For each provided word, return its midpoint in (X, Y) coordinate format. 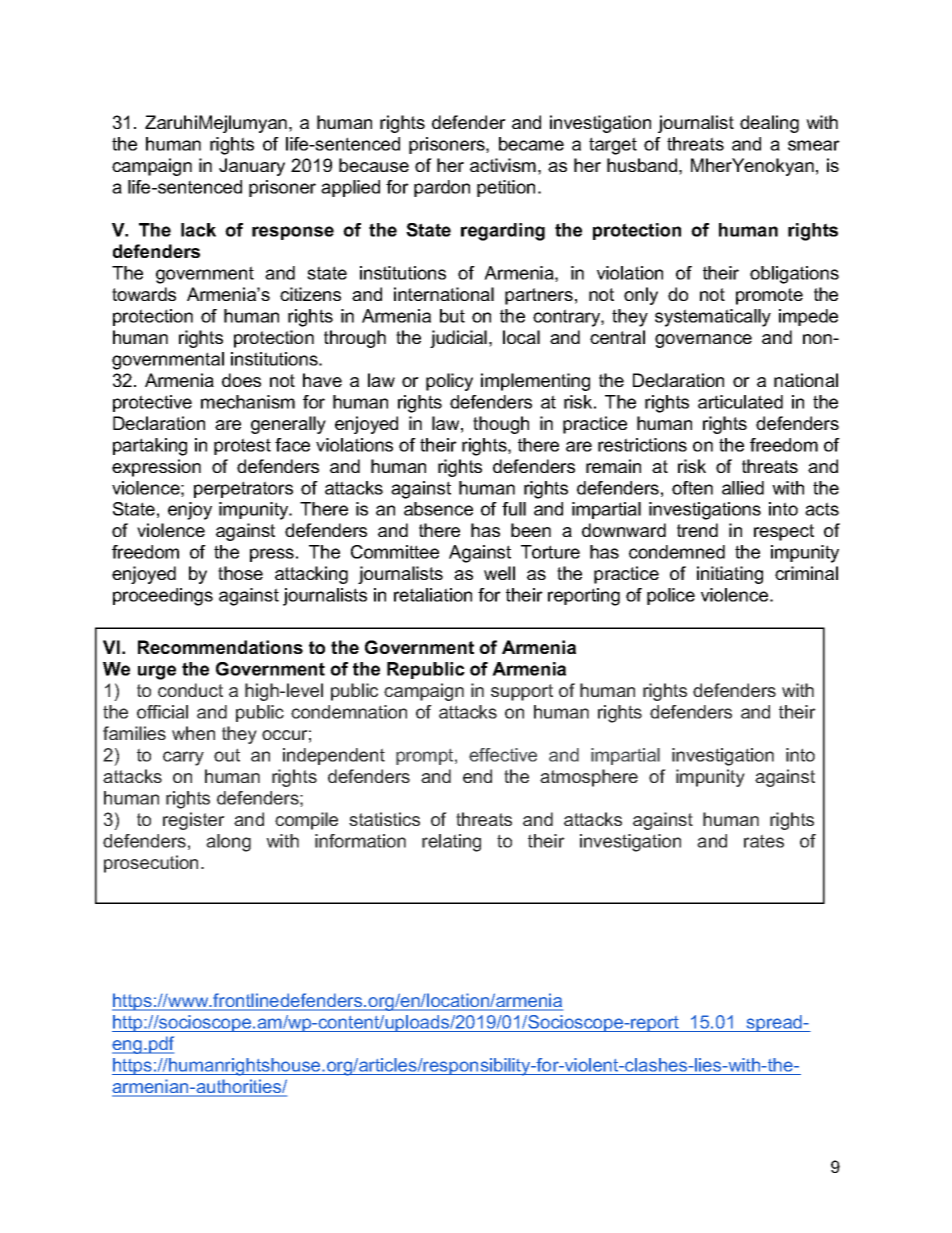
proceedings (163, 597)
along (228, 843)
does (241, 380)
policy (449, 382)
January (252, 167)
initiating (730, 575)
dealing (769, 124)
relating (451, 843)
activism (503, 165)
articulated (740, 402)
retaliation (433, 595)
